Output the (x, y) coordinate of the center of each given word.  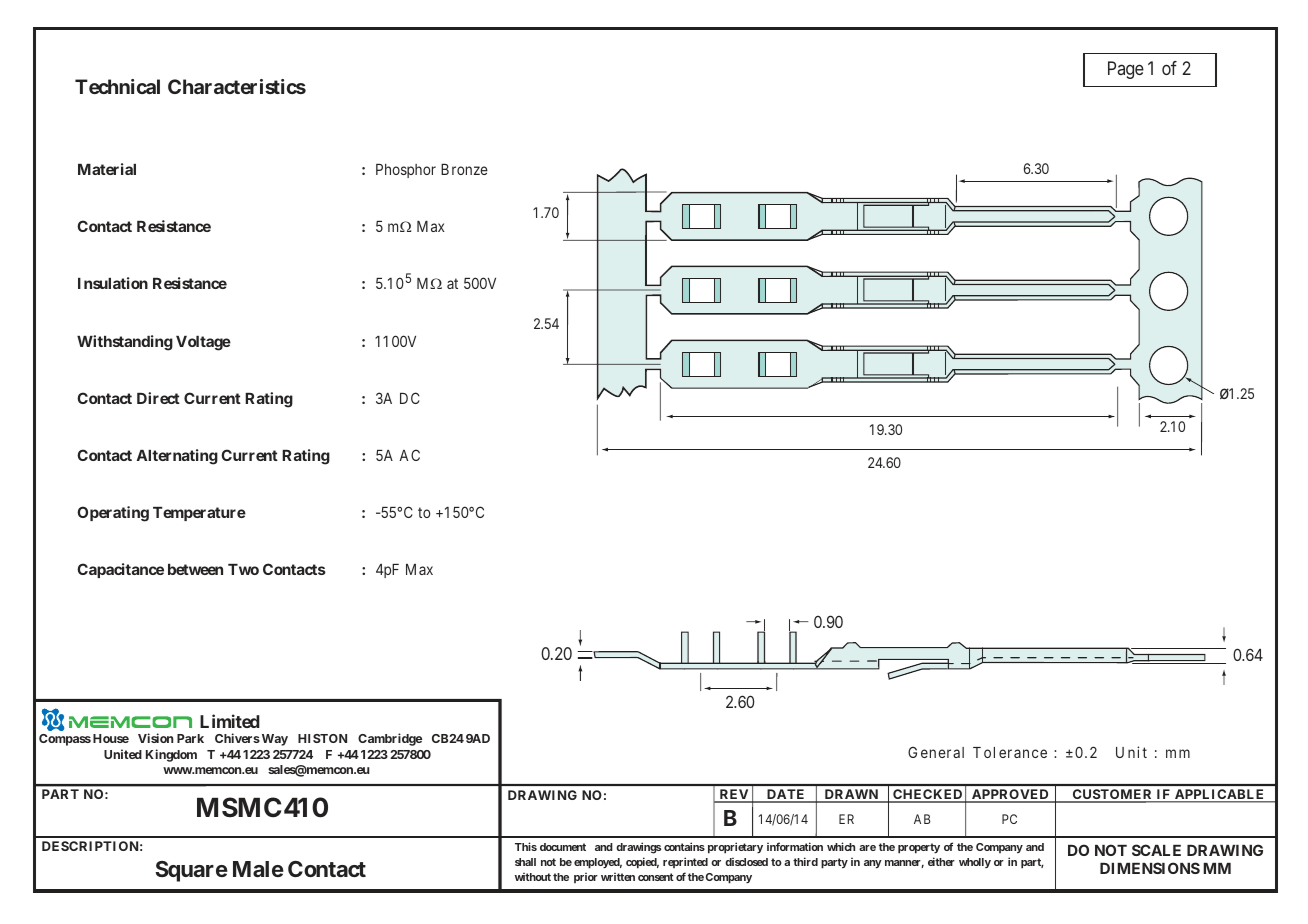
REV (734, 795)
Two (243, 569)
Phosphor (406, 171)
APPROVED (1010, 796)
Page (1126, 70)
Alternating (177, 457)
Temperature (199, 514)
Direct (158, 398)
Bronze (464, 169)
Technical (117, 86)
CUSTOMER (1112, 796)
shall (525, 862)
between (195, 569)
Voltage (203, 343)
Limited (230, 721)
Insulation (113, 283)
